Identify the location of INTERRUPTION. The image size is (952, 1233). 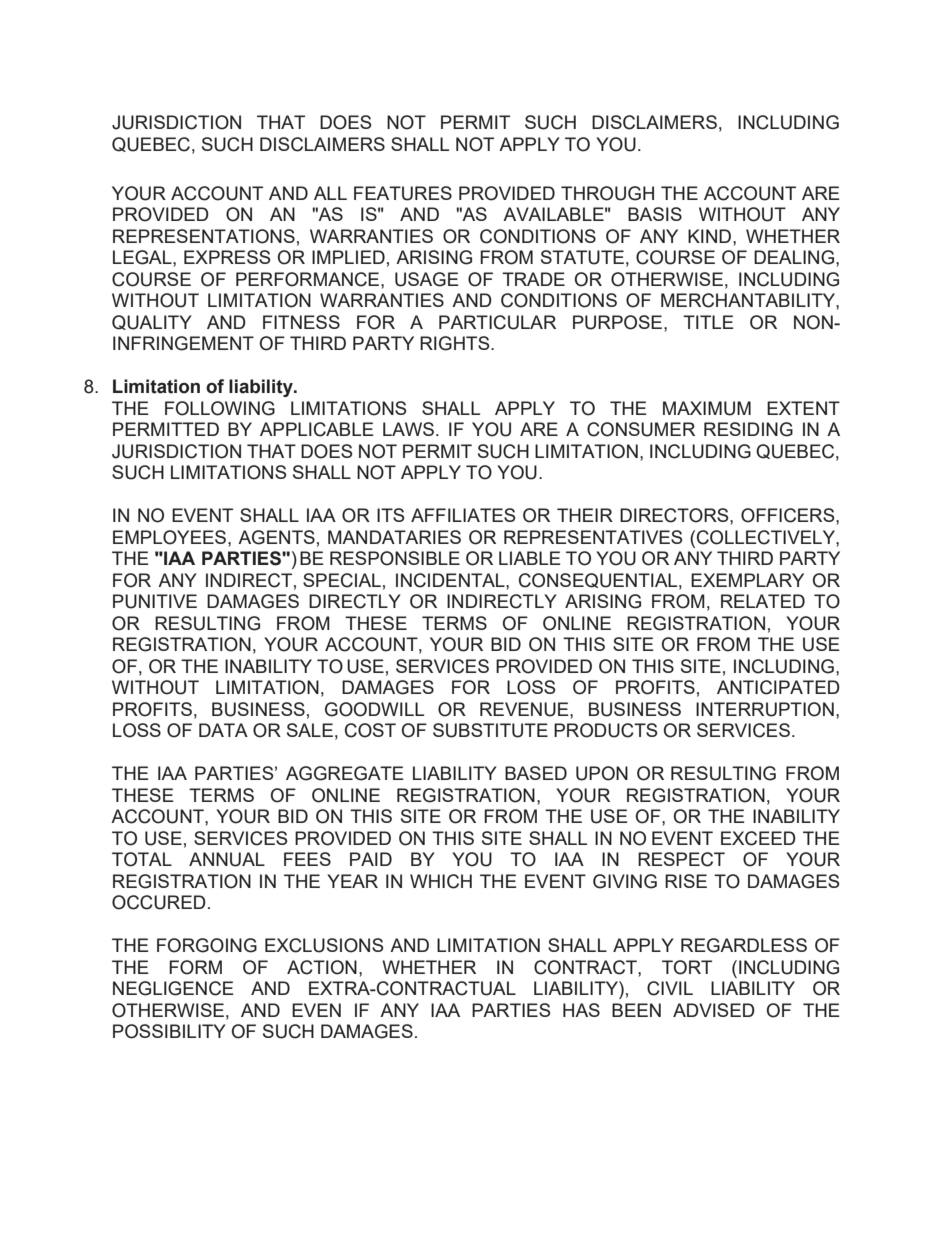
(765, 709).
